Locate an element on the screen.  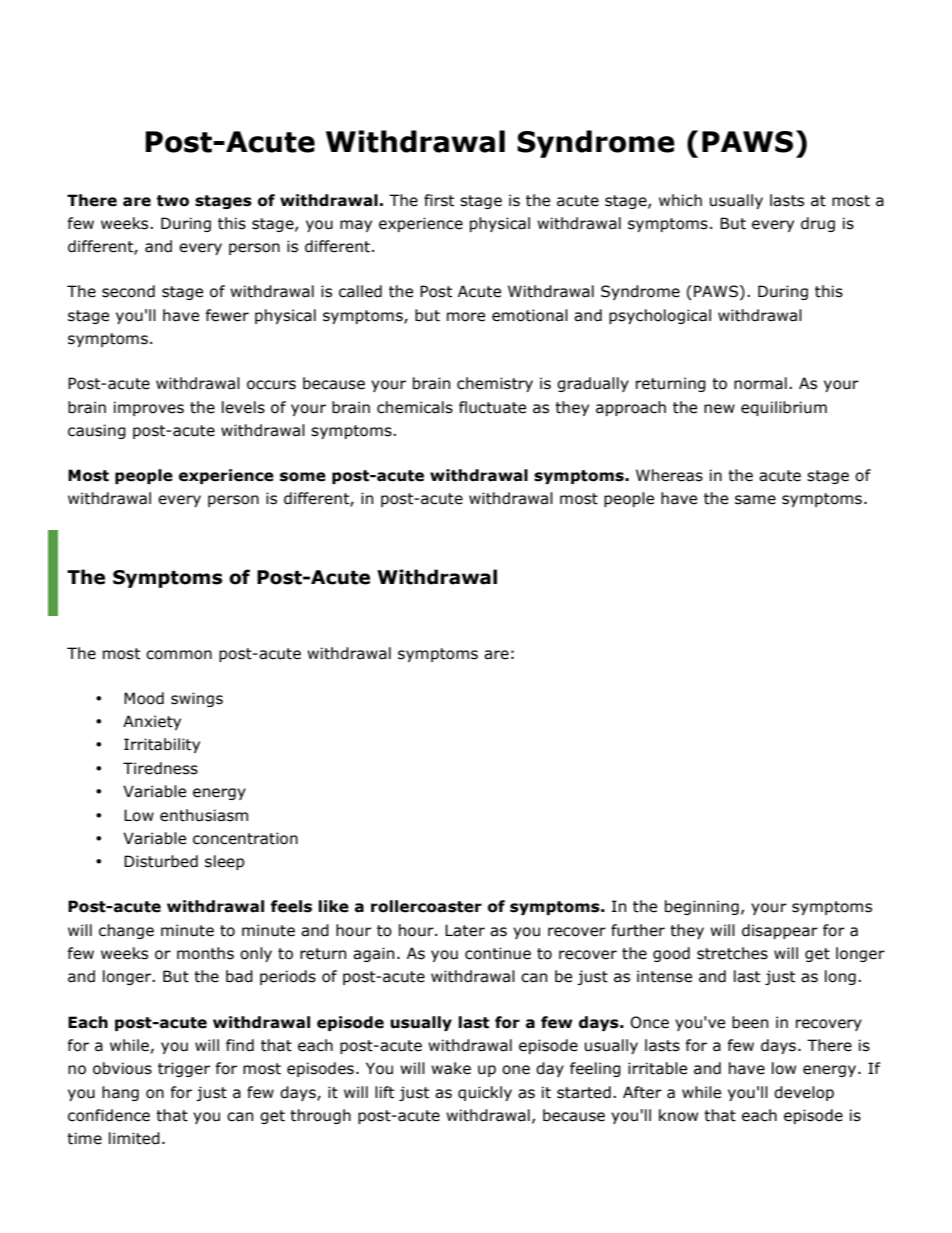
quickly is located at coordinates (485, 1093).
